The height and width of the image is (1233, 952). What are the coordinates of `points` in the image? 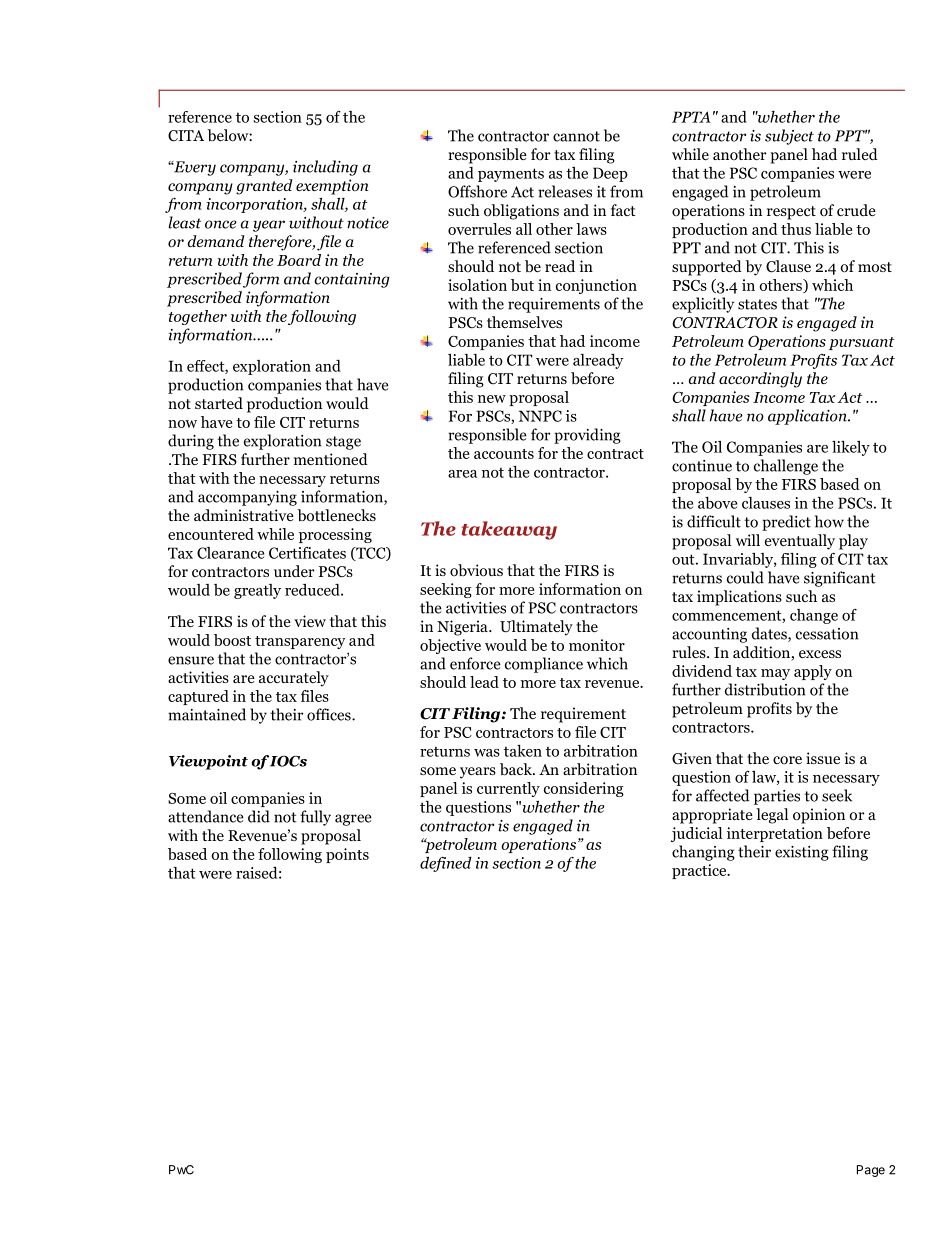 It's located at (347, 855).
